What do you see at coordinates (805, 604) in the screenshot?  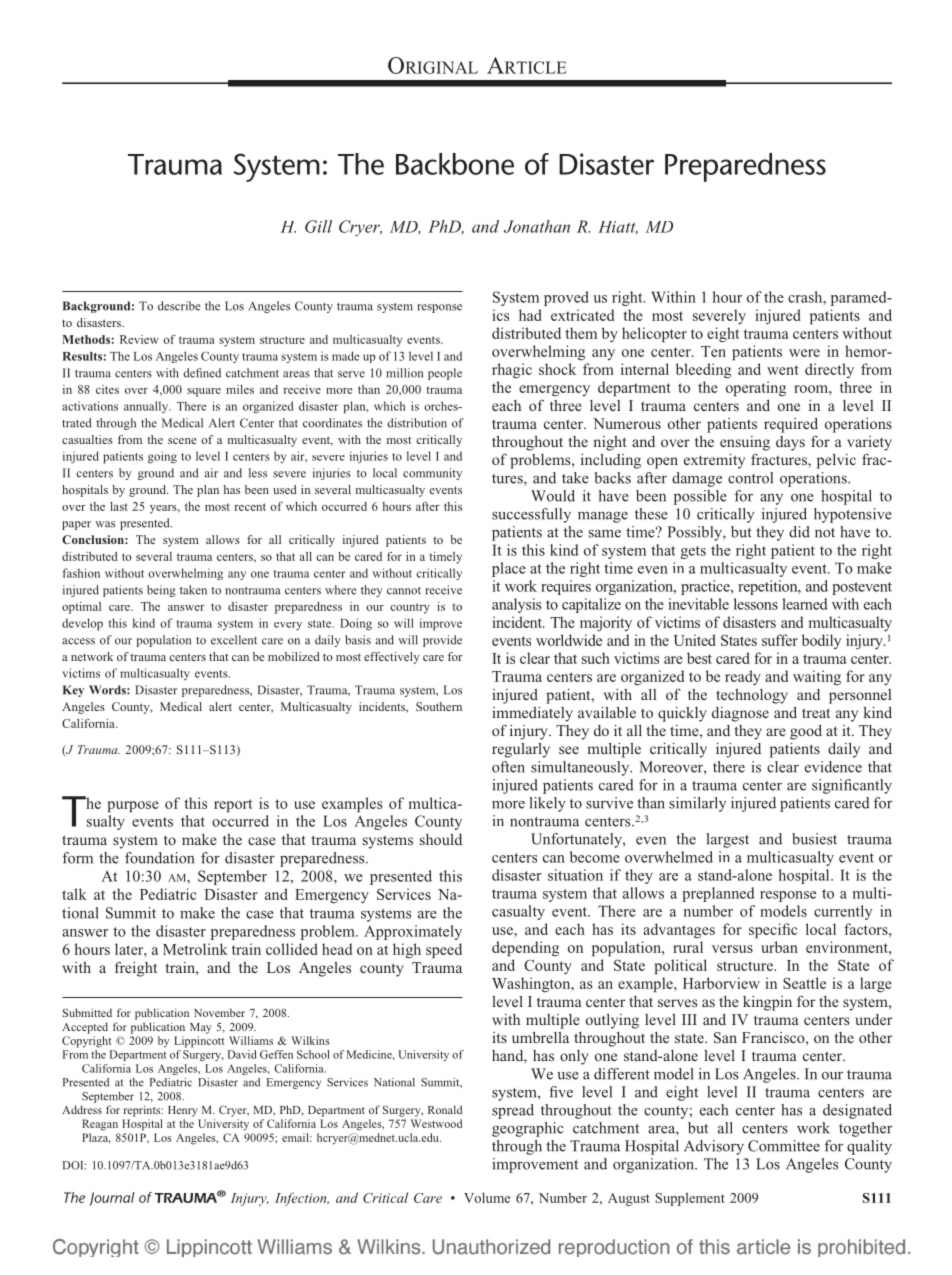 I see `learned` at bounding box center [805, 604].
